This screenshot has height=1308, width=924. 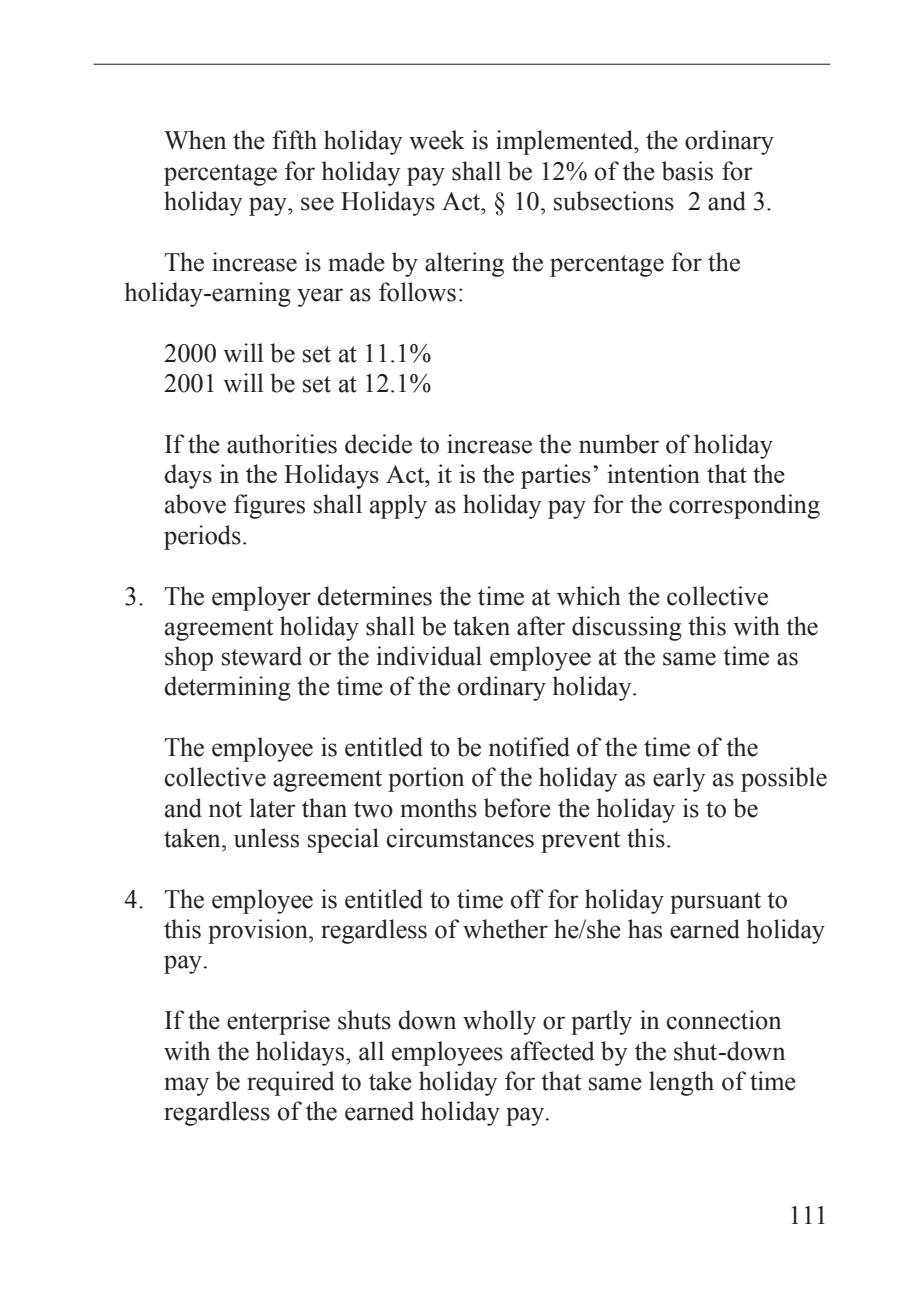 I want to click on fifth, so click(x=294, y=140).
